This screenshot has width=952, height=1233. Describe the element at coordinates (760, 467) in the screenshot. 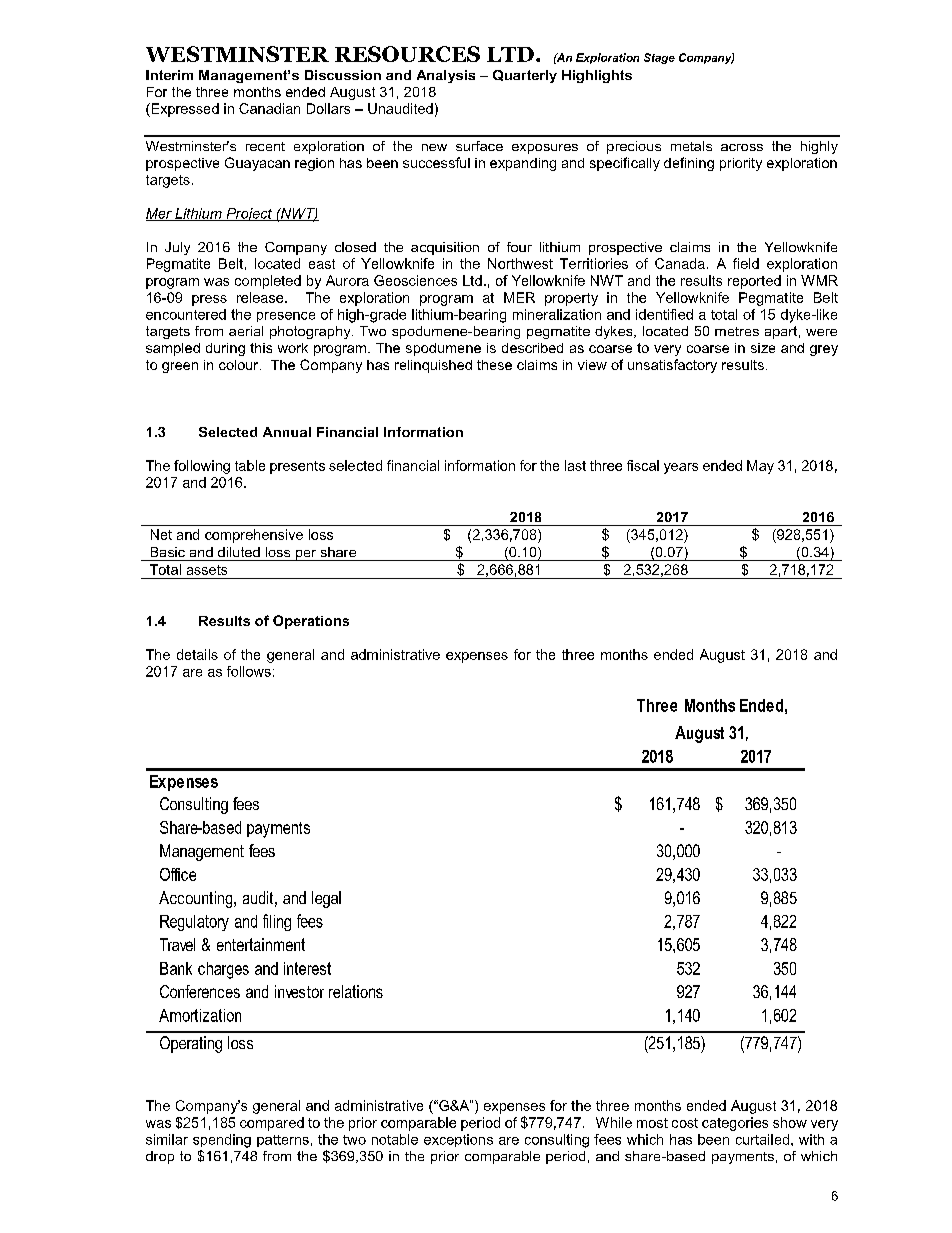

I see `May` at that location.
